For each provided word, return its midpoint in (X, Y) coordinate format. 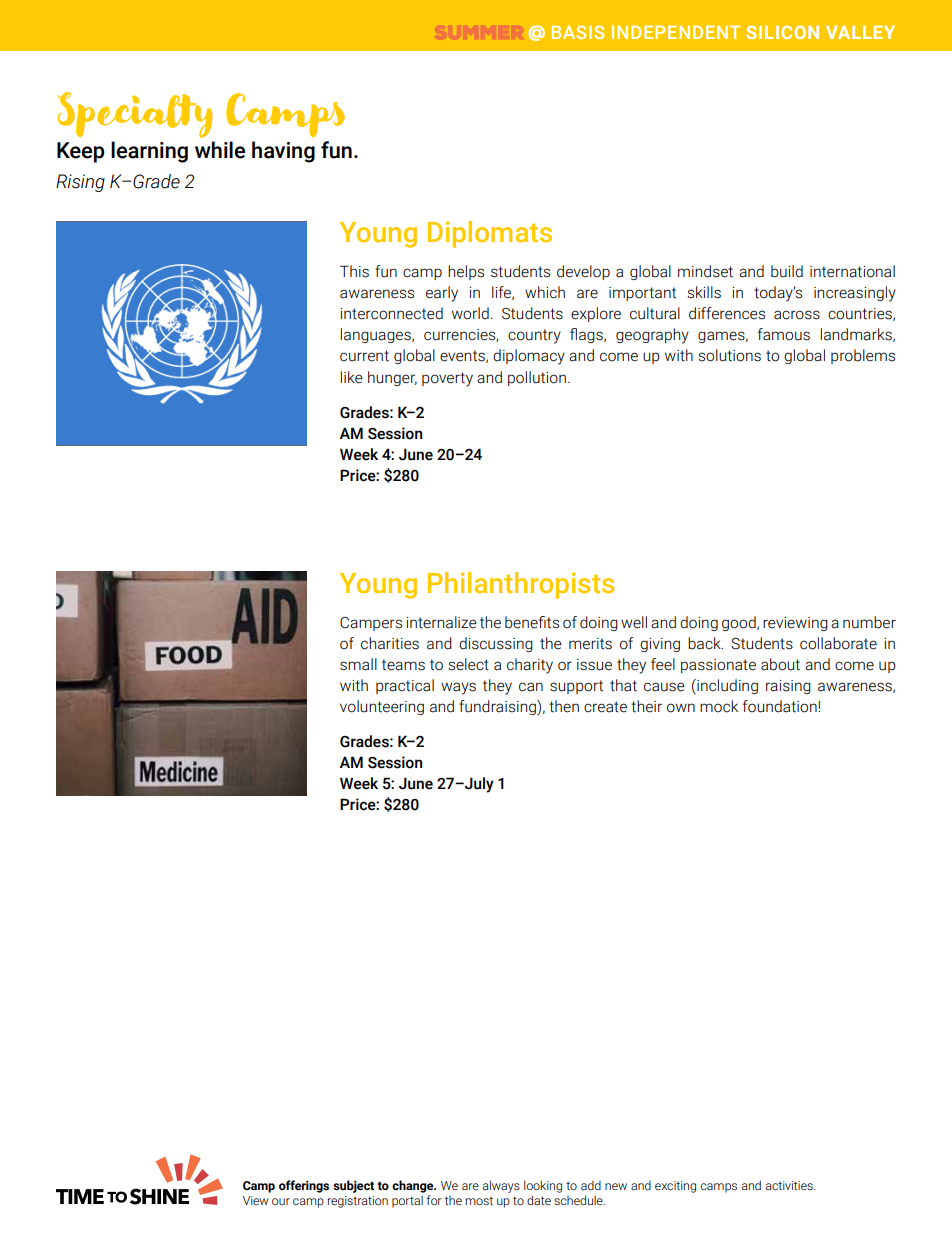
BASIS (578, 32)
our (281, 1201)
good (740, 623)
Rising (80, 183)
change (414, 1186)
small (358, 664)
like (352, 377)
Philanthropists (521, 585)
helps (466, 272)
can (531, 687)
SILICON (782, 32)
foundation (781, 706)
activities (790, 1185)
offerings (304, 1186)
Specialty (135, 115)
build (787, 271)
